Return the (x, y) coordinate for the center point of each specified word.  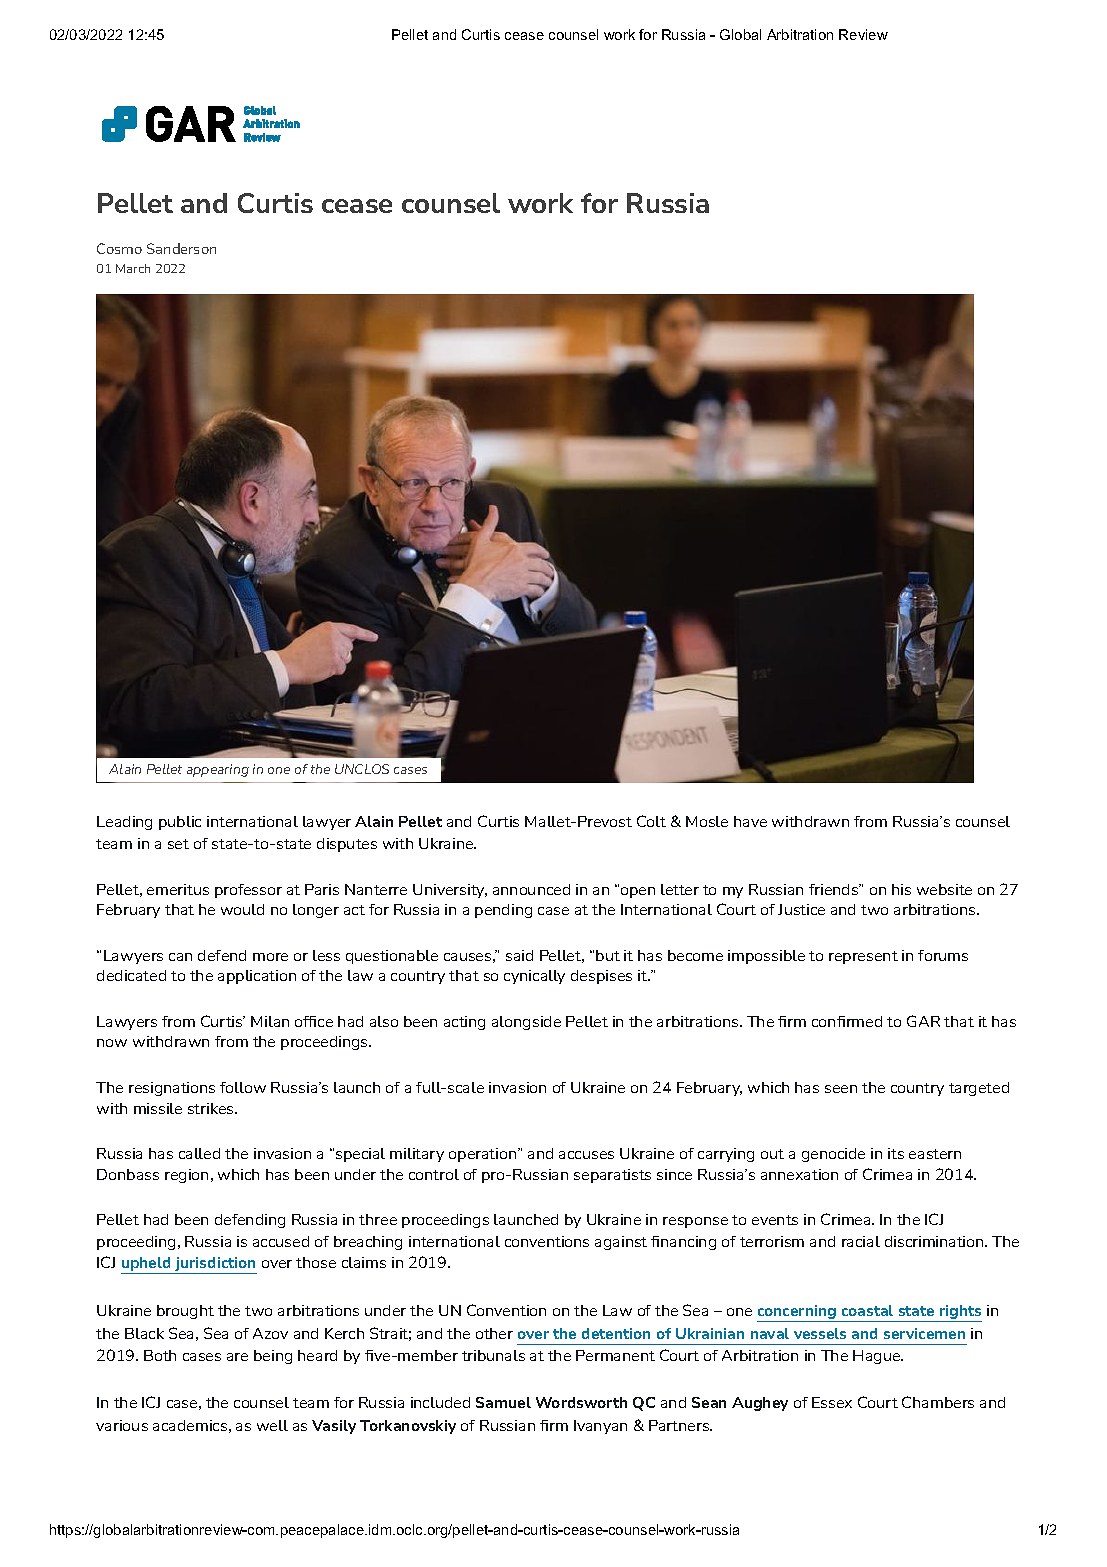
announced (531, 889)
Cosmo (119, 248)
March (133, 268)
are (237, 1357)
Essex (832, 1402)
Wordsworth (581, 1402)
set (178, 844)
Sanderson (181, 248)
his (901, 889)
